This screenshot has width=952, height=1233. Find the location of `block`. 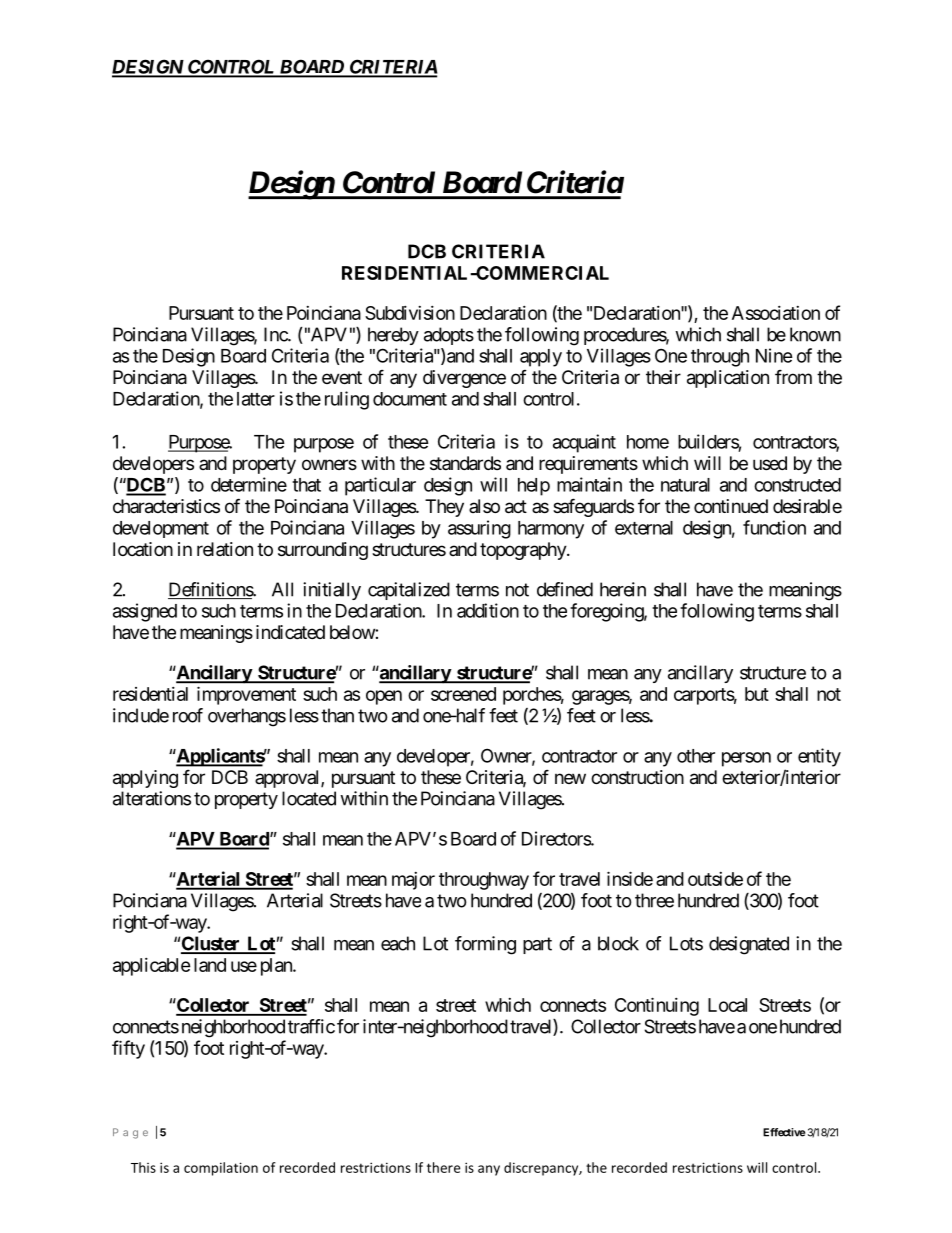

block is located at coordinates (618, 943).
